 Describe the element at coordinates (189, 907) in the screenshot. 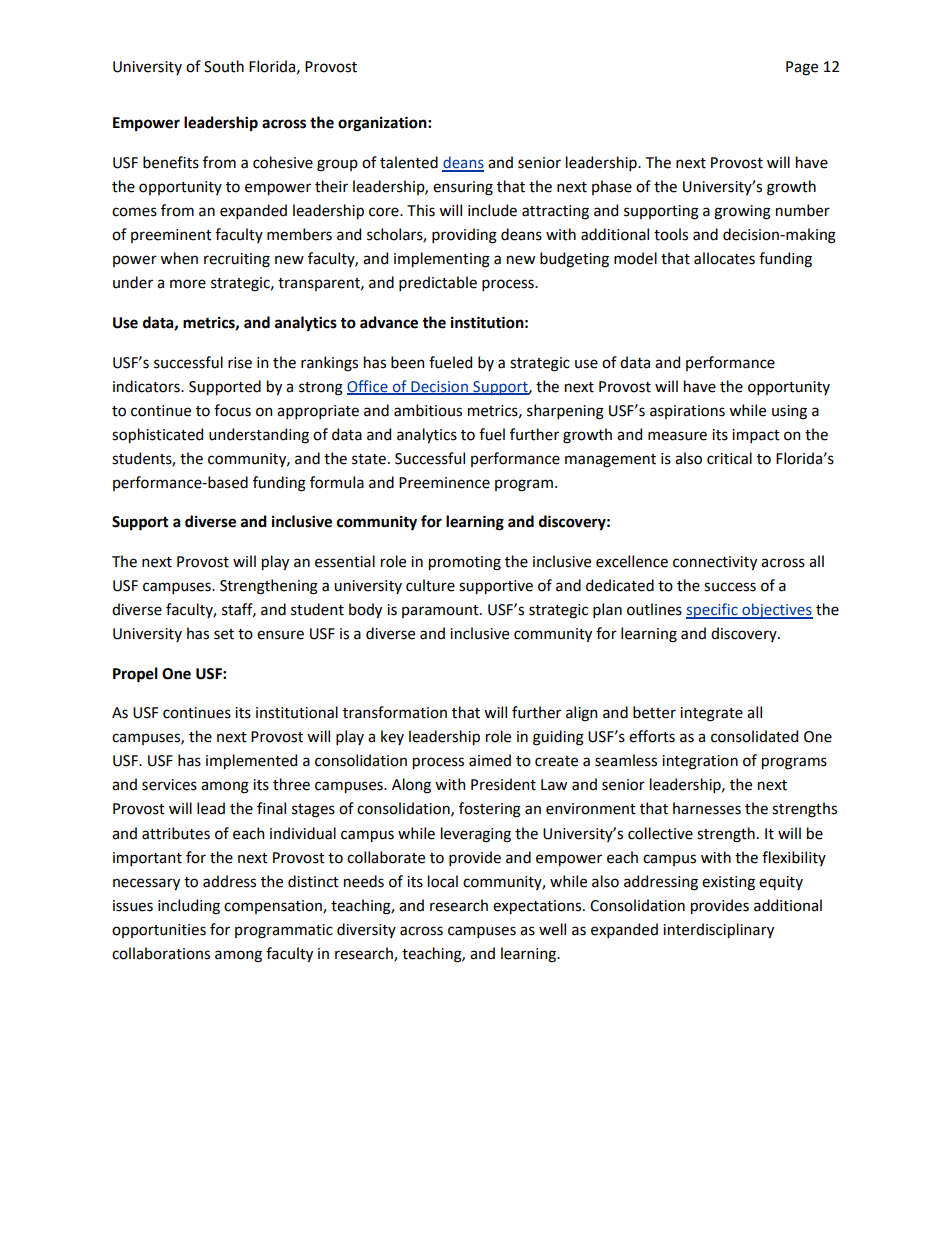

I see `including` at that location.
